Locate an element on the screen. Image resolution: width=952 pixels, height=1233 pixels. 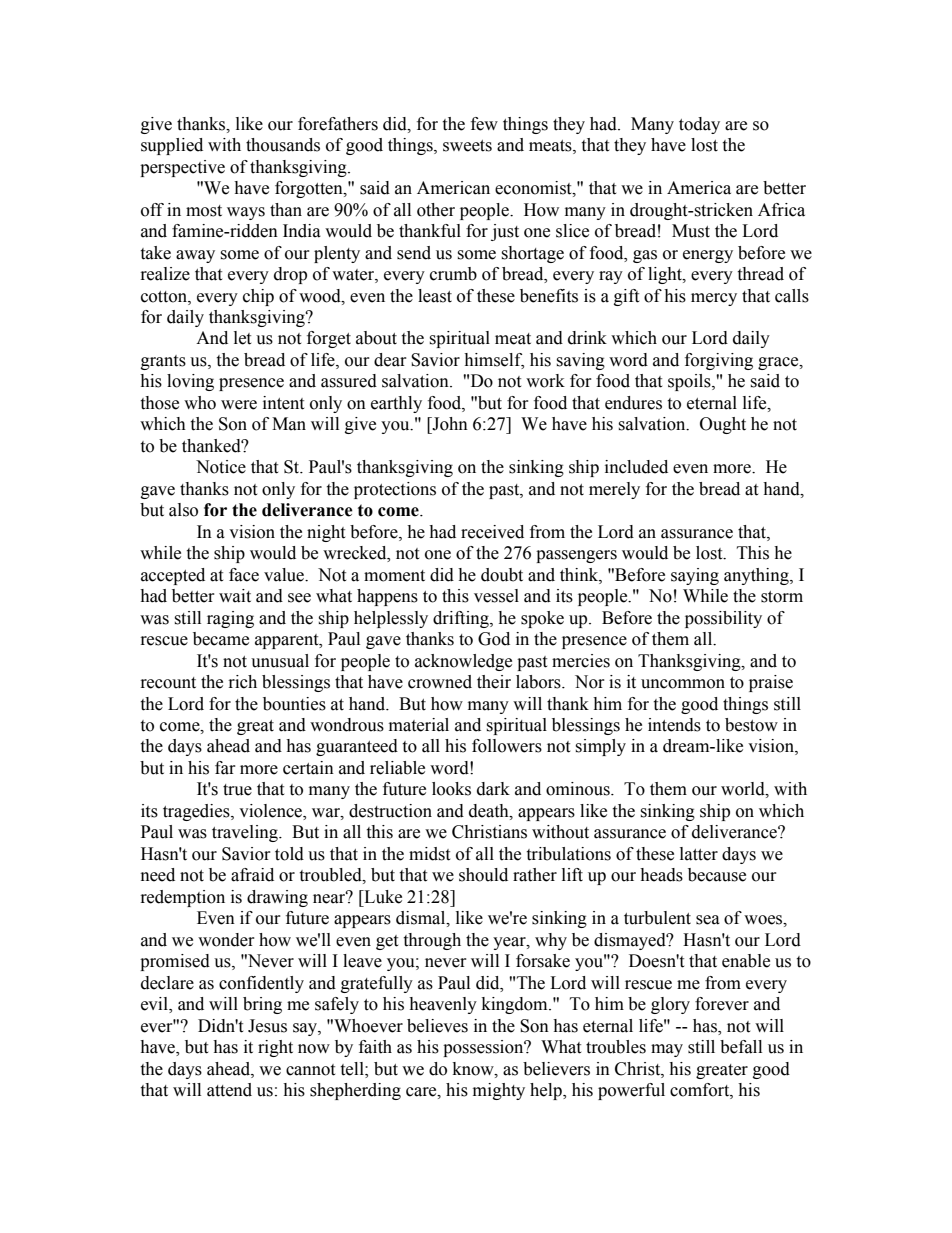
attend is located at coordinates (229, 1090).
